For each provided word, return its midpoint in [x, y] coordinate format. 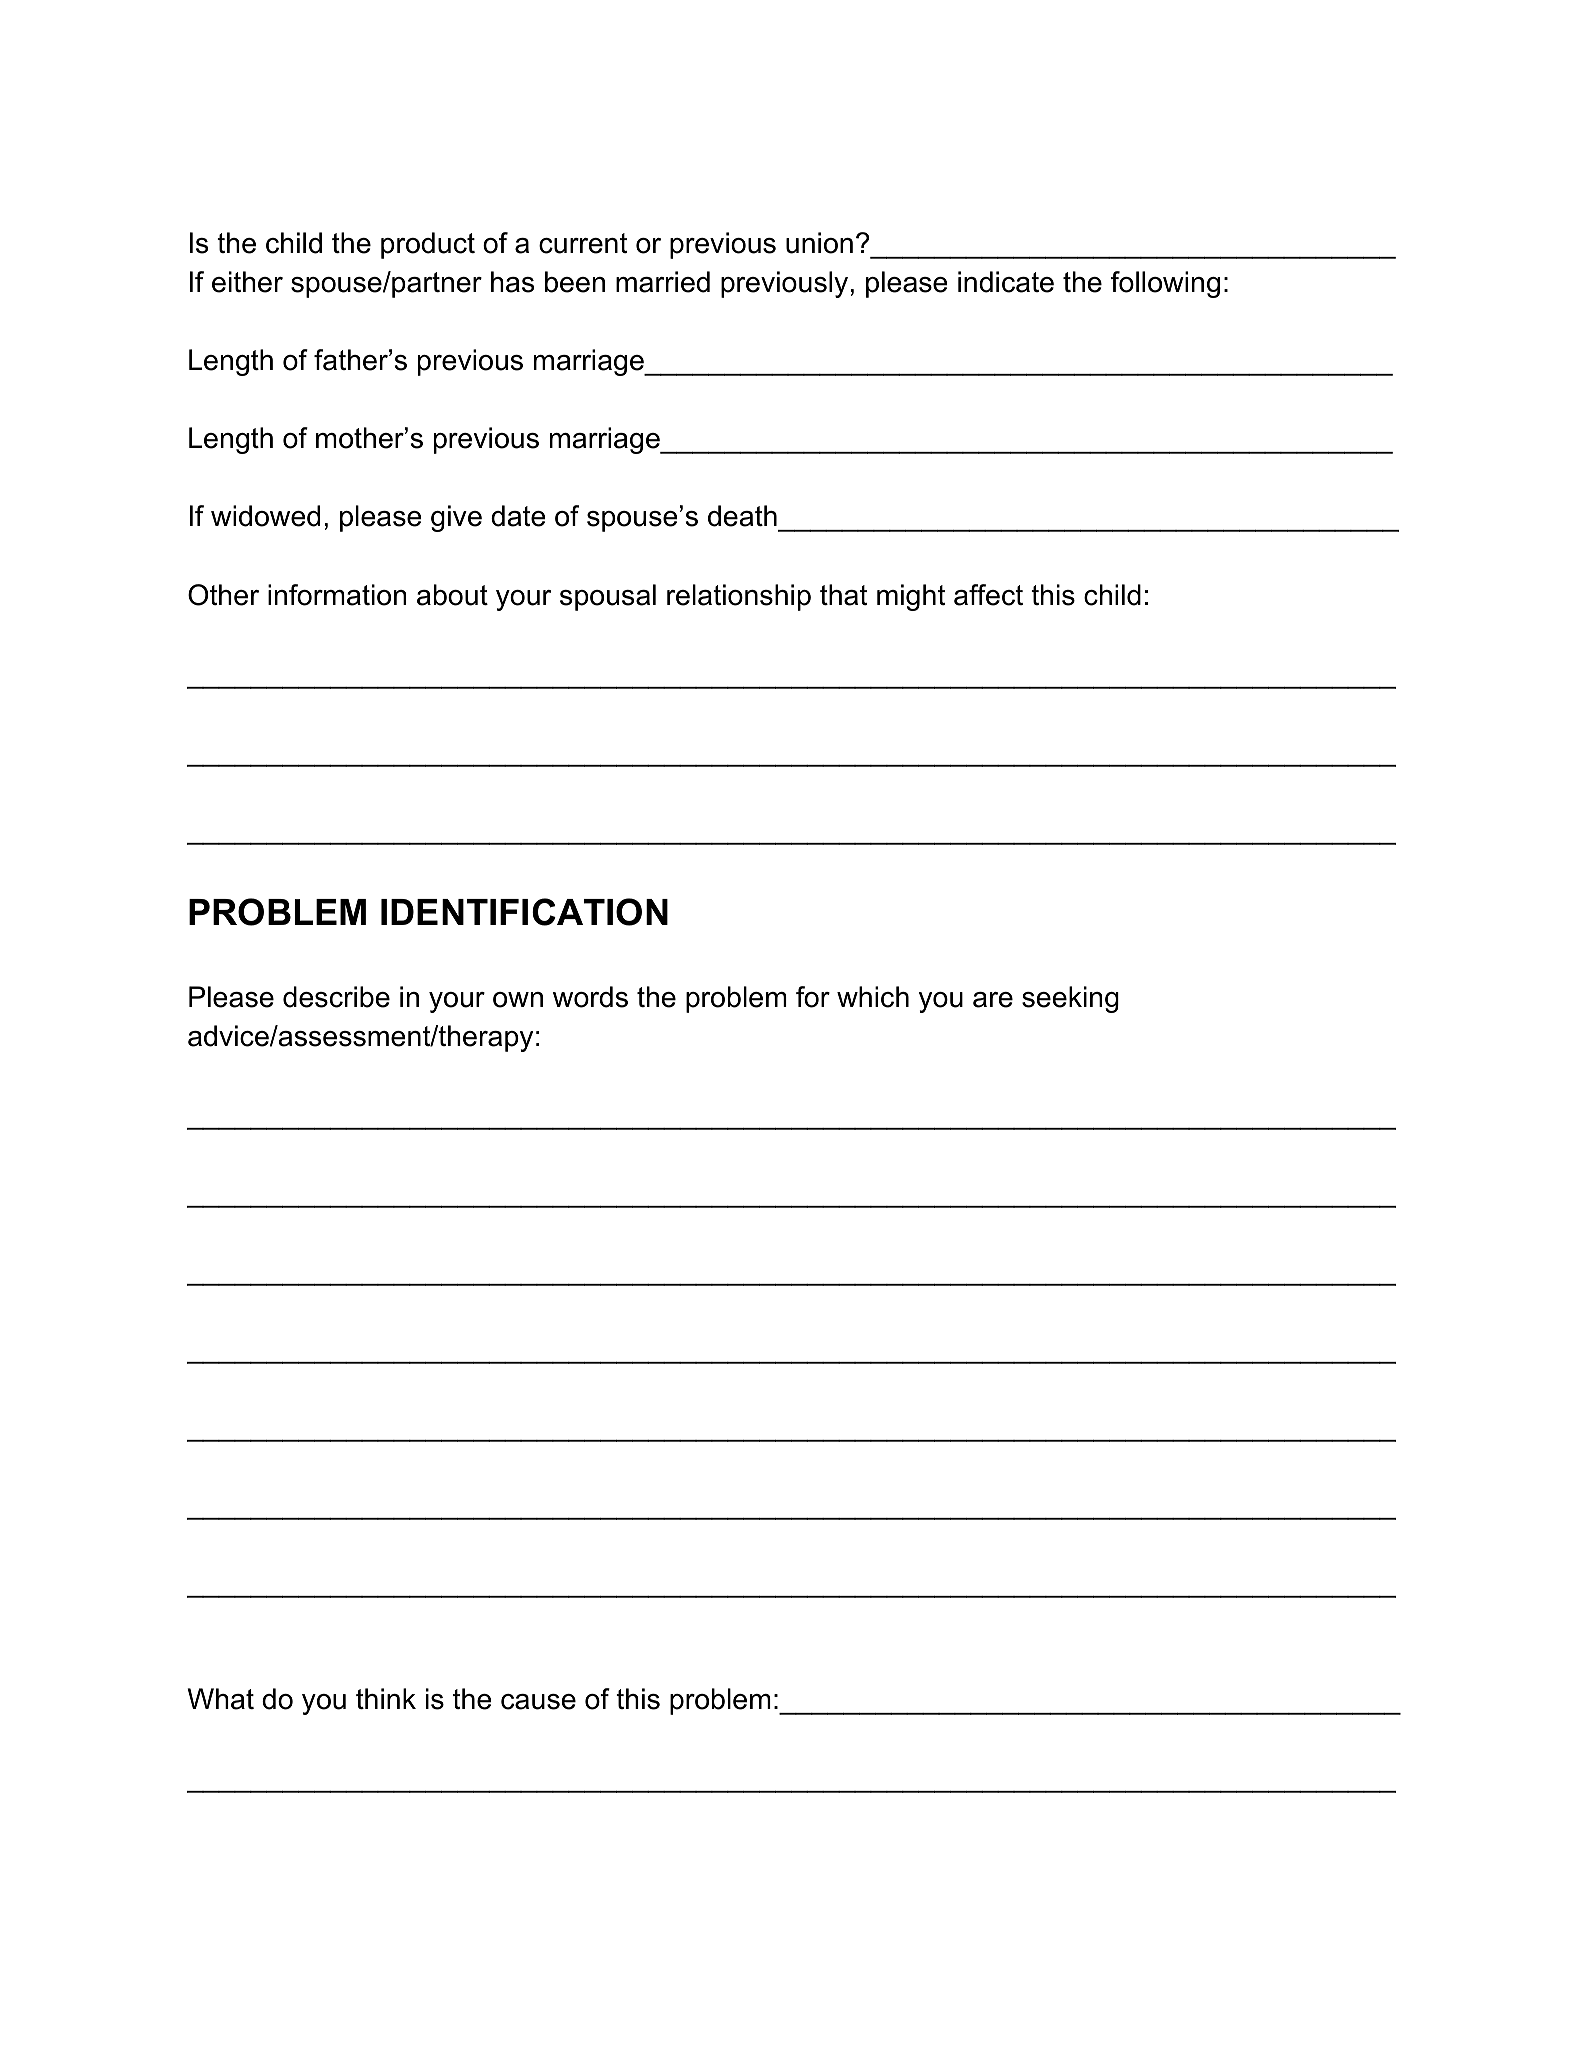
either [247, 282]
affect [988, 595]
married [663, 282]
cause [538, 1702]
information [337, 595]
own [518, 1000]
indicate [1006, 282]
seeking [1070, 999]
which [873, 997]
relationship [739, 597]
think [386, 1698]
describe [336, 997]
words [590, 997]
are [993, 1000]
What [221, 1699]
